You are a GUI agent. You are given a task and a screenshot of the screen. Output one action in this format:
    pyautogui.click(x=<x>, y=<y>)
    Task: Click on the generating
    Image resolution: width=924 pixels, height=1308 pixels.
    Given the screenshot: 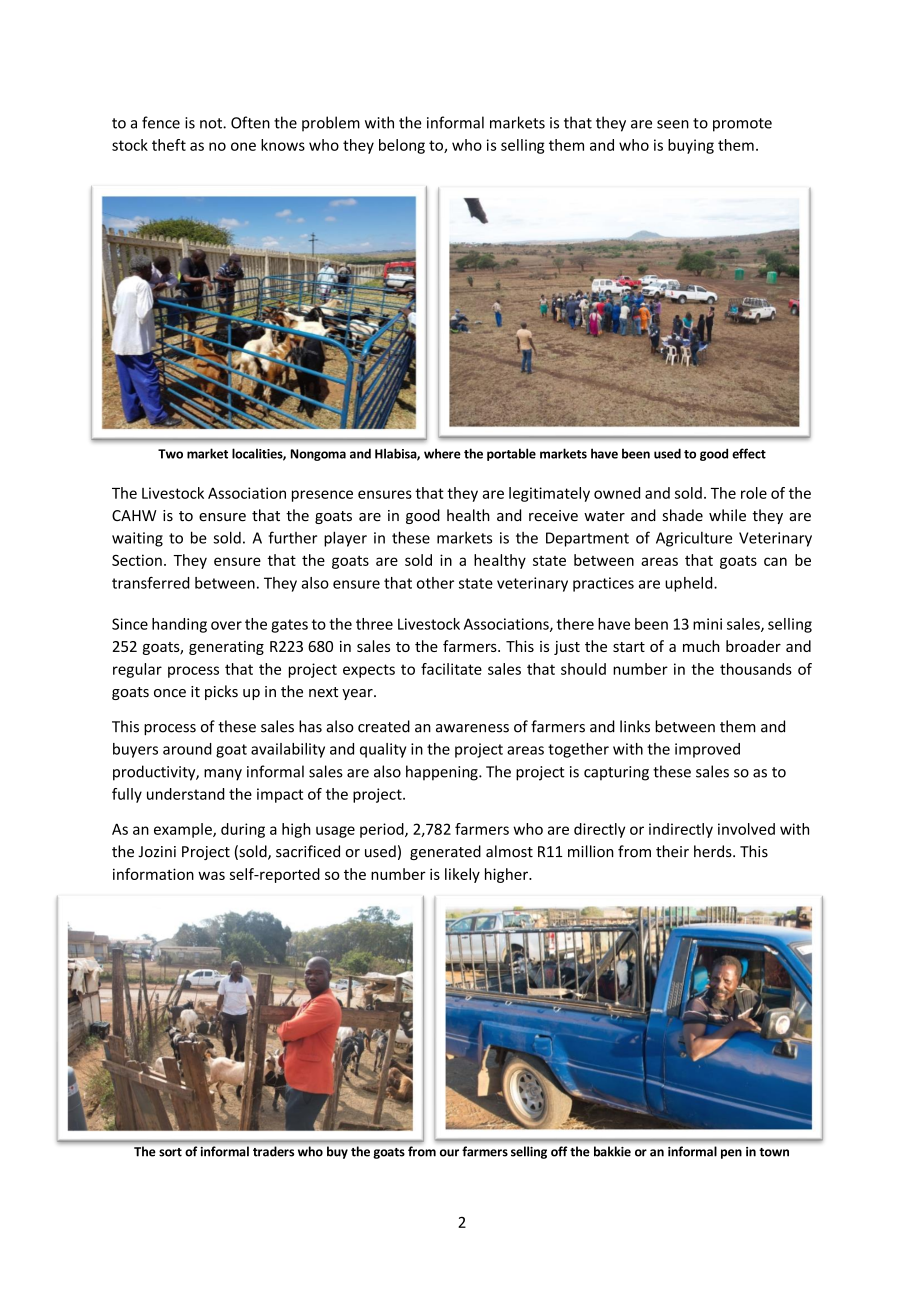 What is the action you would take?
    pyautogui.click(x=226, y=648)
